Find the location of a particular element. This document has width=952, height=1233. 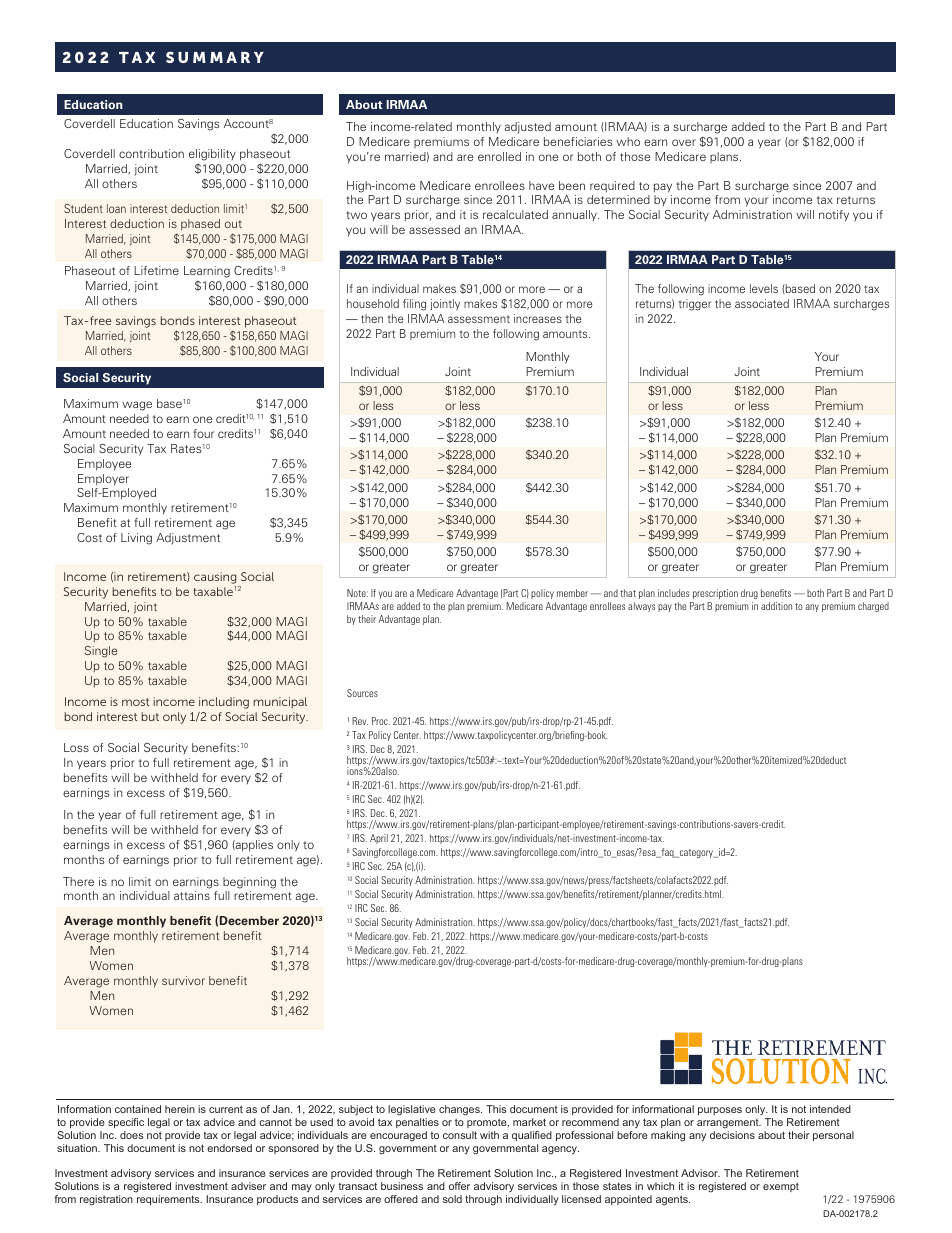

consult is located at coordinates (460, 1135).
